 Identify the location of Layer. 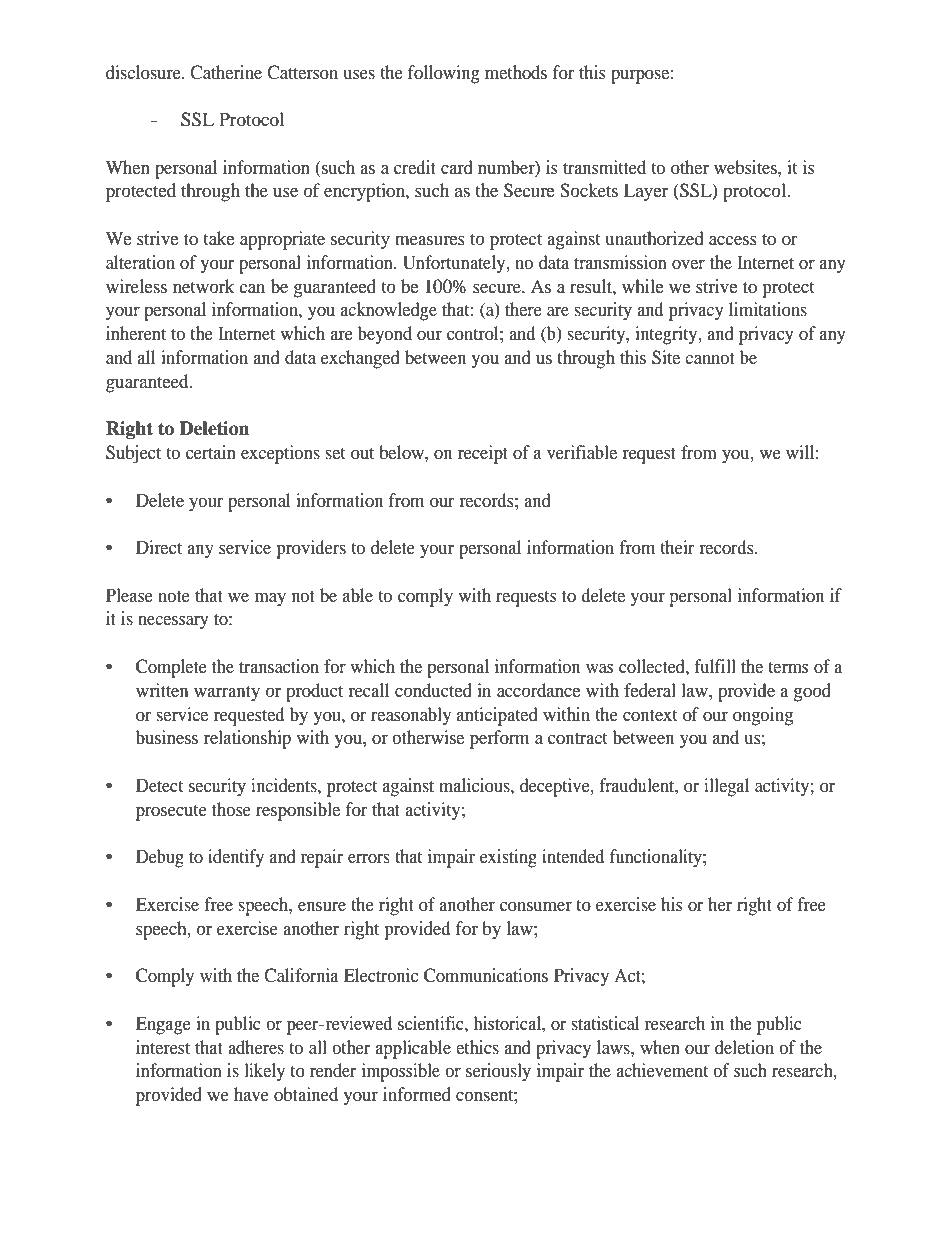
(646, 192).
